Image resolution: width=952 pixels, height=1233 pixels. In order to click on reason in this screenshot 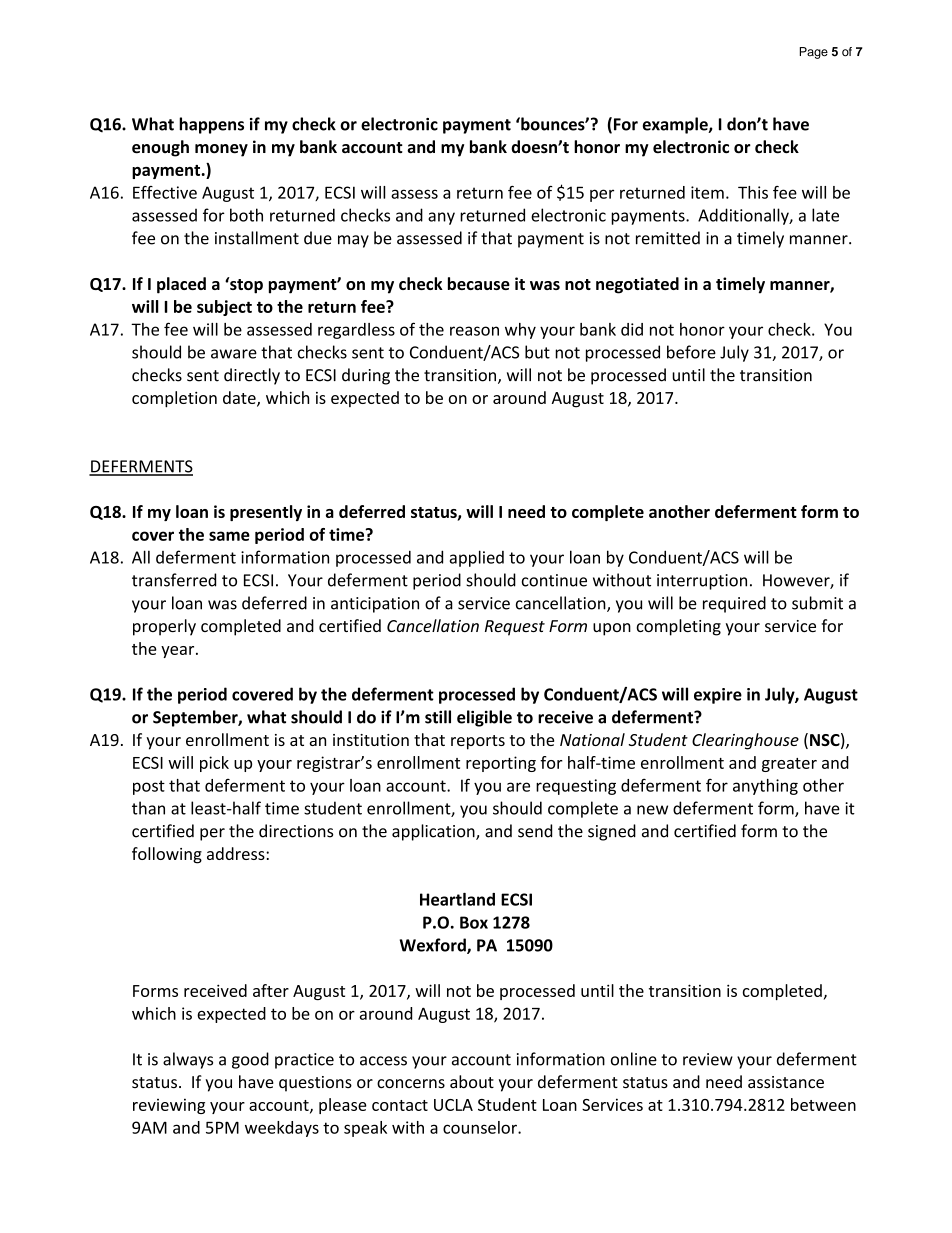, I will do `click(474, 331)`.
